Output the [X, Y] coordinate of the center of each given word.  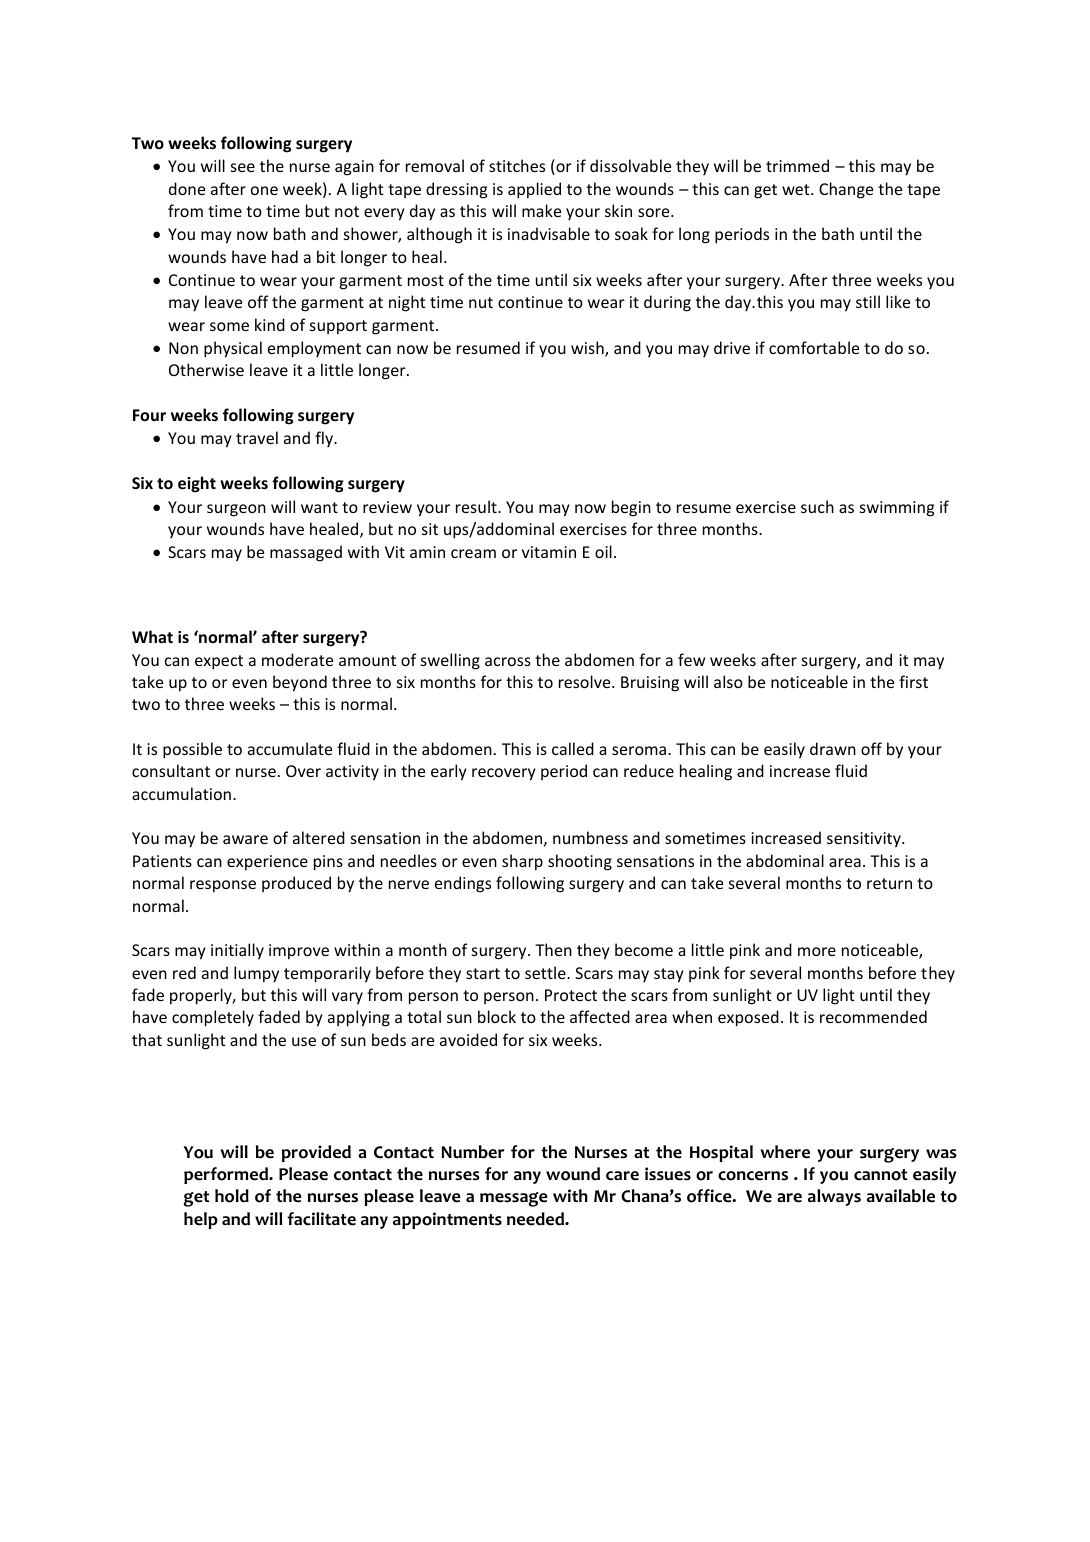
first [913, 681]
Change [846, 190]
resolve [586, 681]
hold [232, 1196]
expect [219, 662]
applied [534, 190]
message [514, 1199]
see [243, 167]
